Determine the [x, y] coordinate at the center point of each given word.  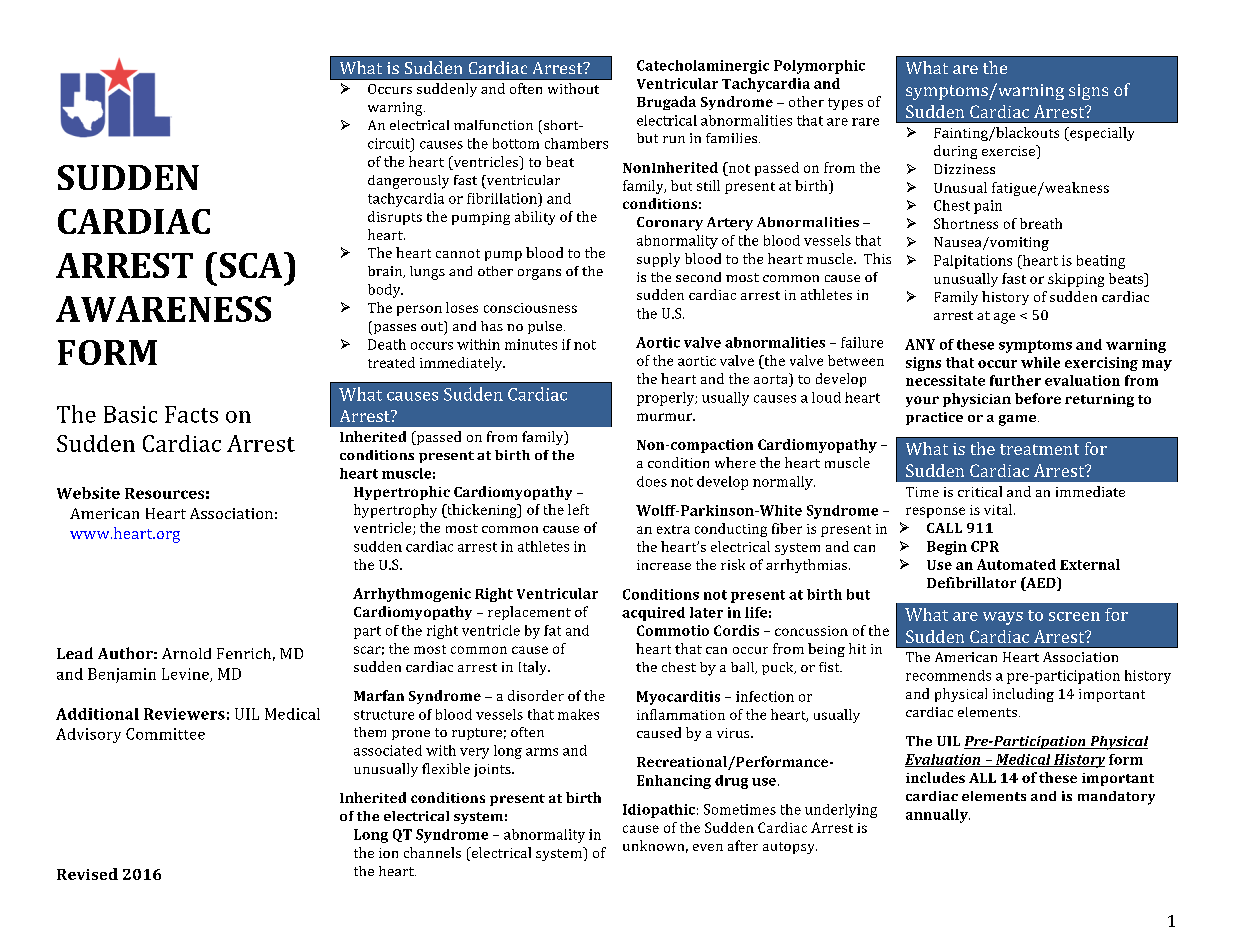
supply [658, 260]
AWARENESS [163, 309]
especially [1101, 134]
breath [1041, 223]
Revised [87, 874]
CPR [985, 546]
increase [664, 565]
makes [578, 714]
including [1023, 695]
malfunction [493, 125]
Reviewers [184, 714]
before [1038, 398]
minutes [531, 344]
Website [88, 493]
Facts [191, 414]
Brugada [666, 103]
